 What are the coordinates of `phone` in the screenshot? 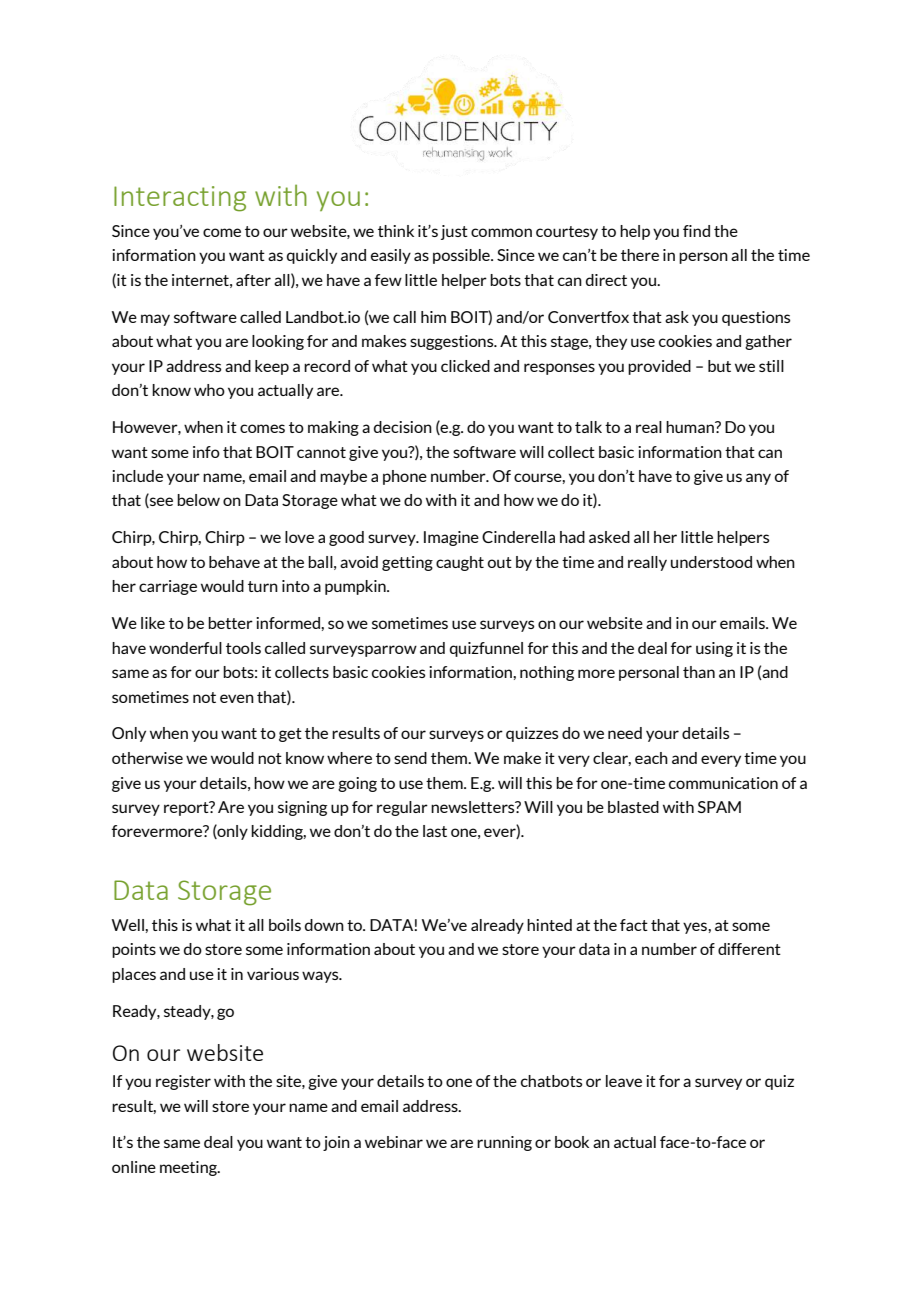 It's located at (405, 477).
